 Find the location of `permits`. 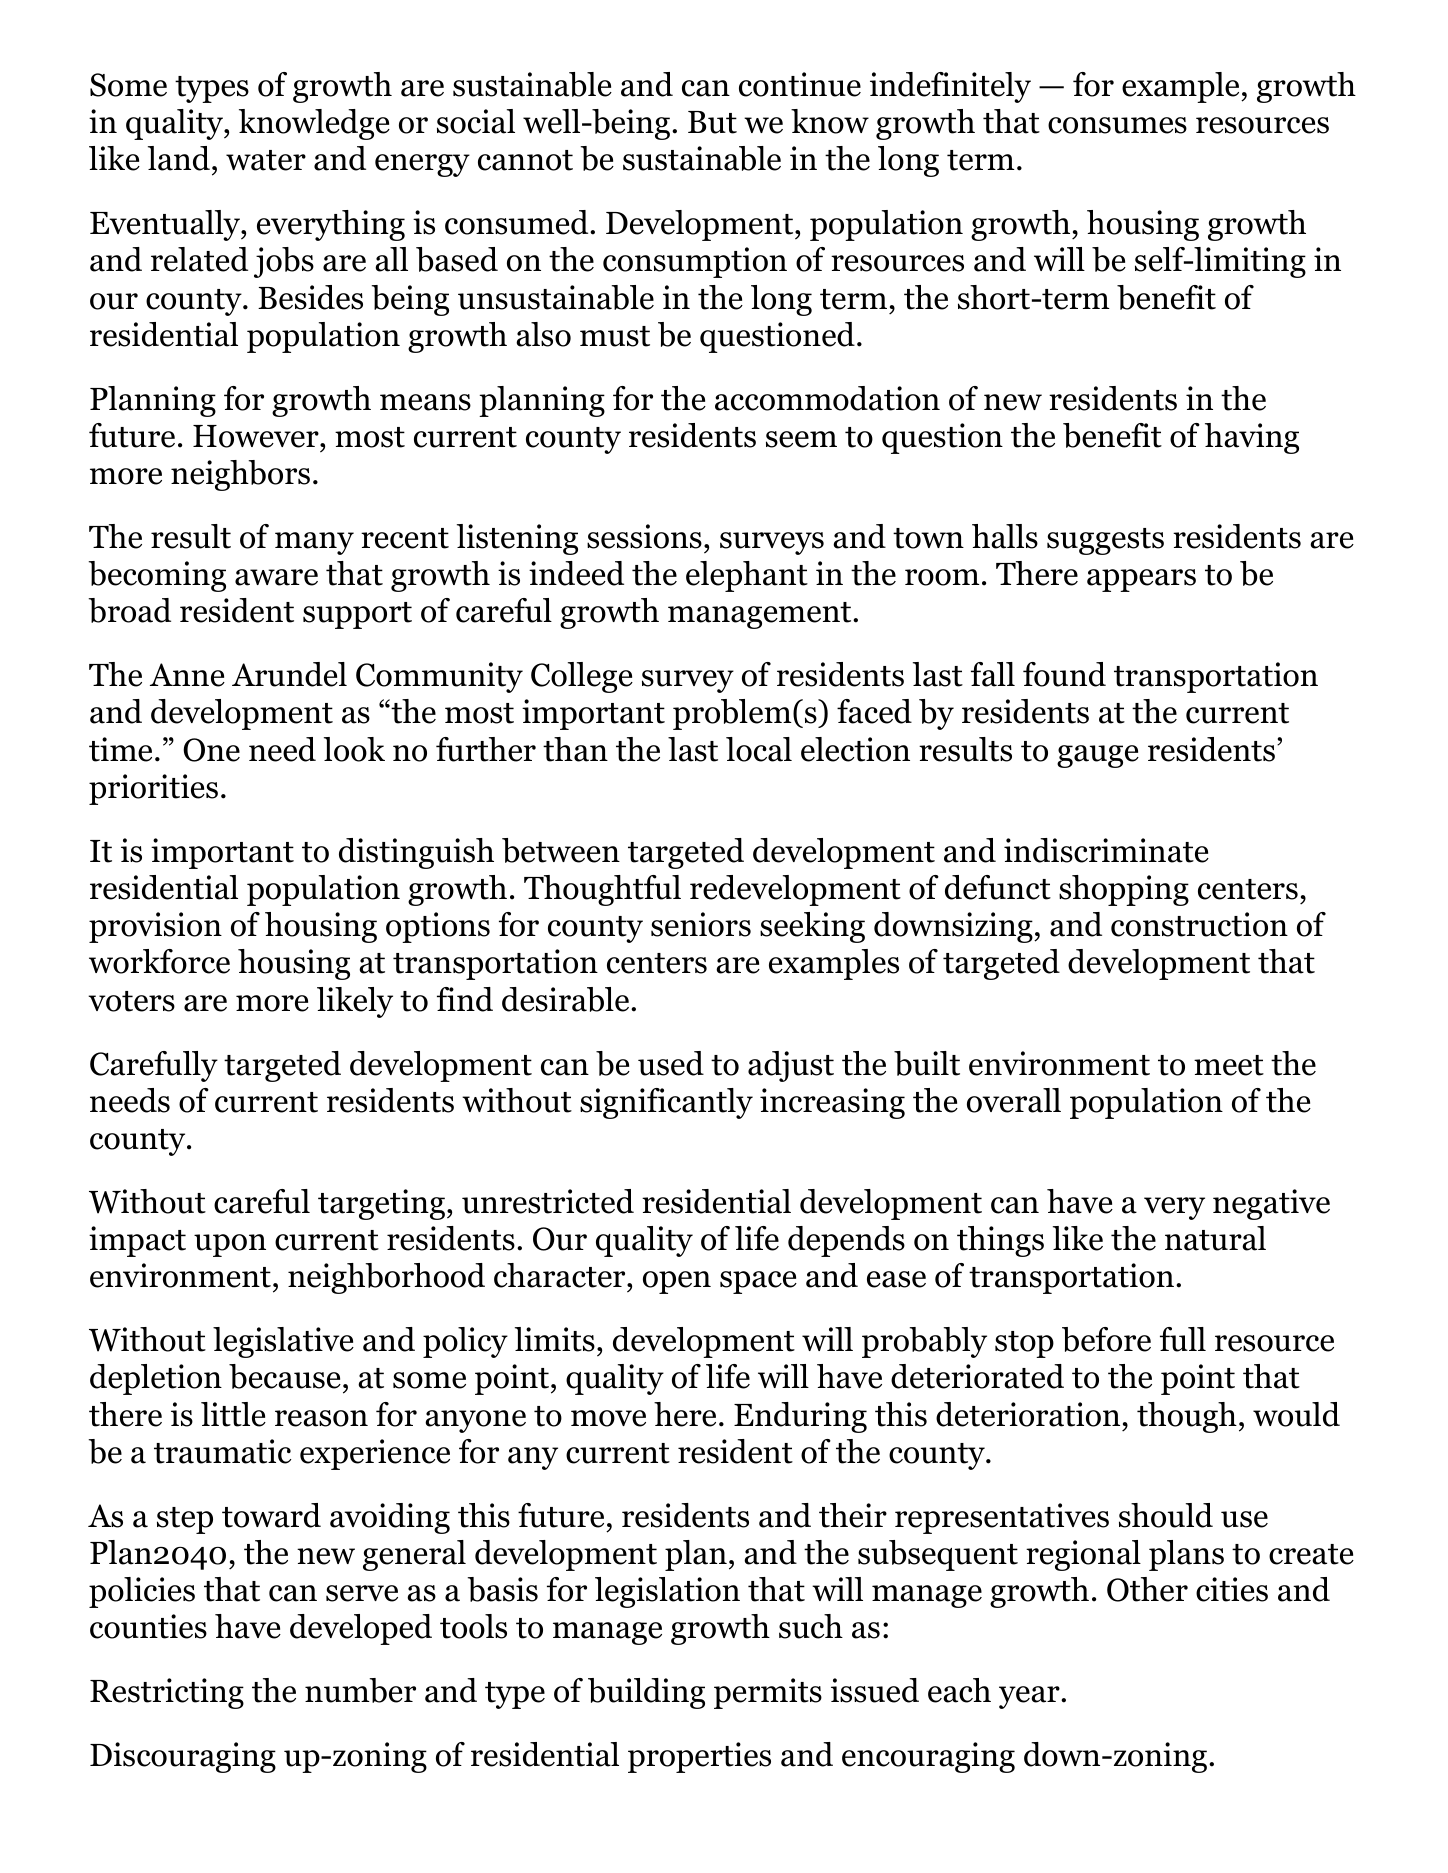

permits is located at coordinates (768, 1693).
